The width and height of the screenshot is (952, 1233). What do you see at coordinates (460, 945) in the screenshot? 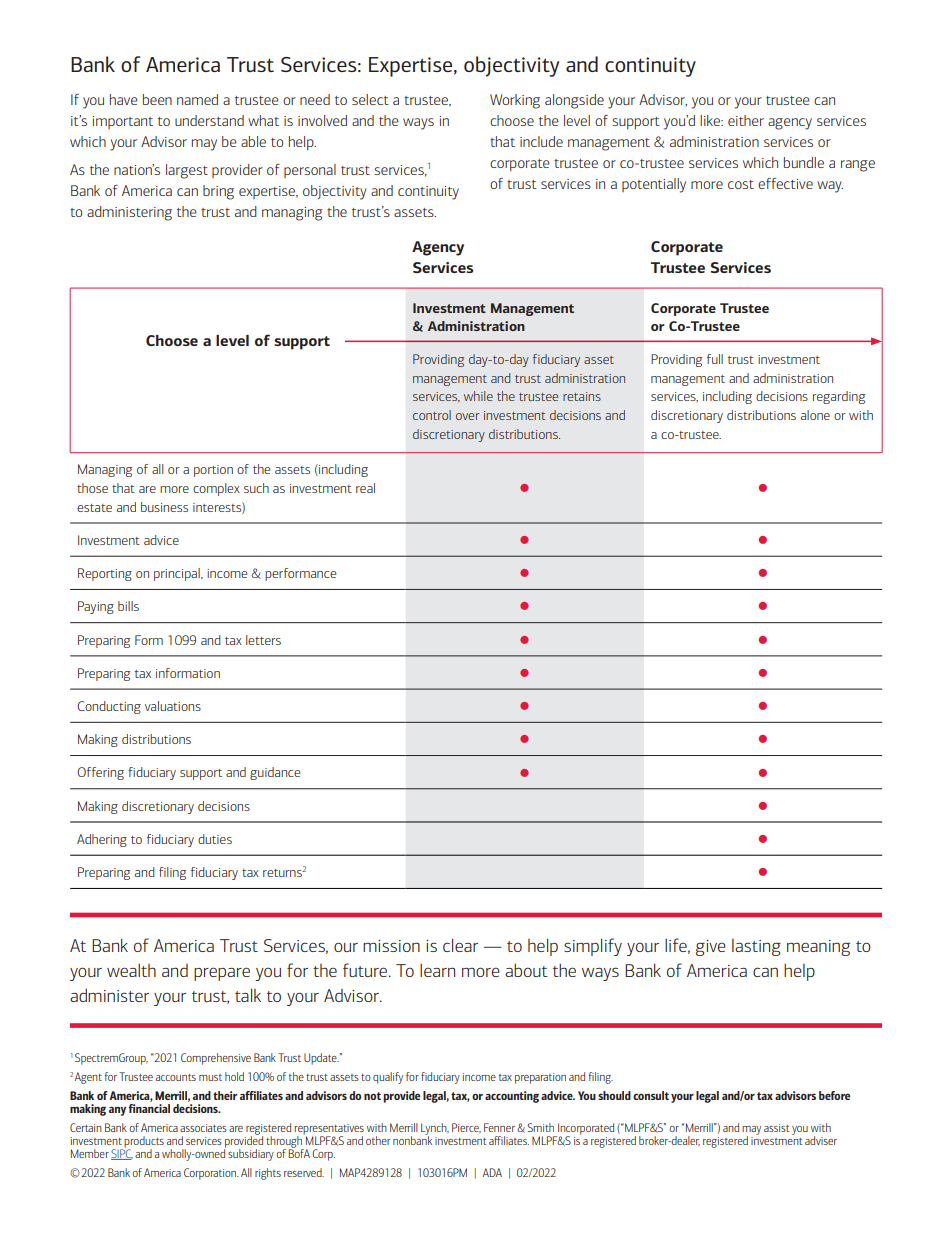
I see `clear` at bounding box center [460, 945].
